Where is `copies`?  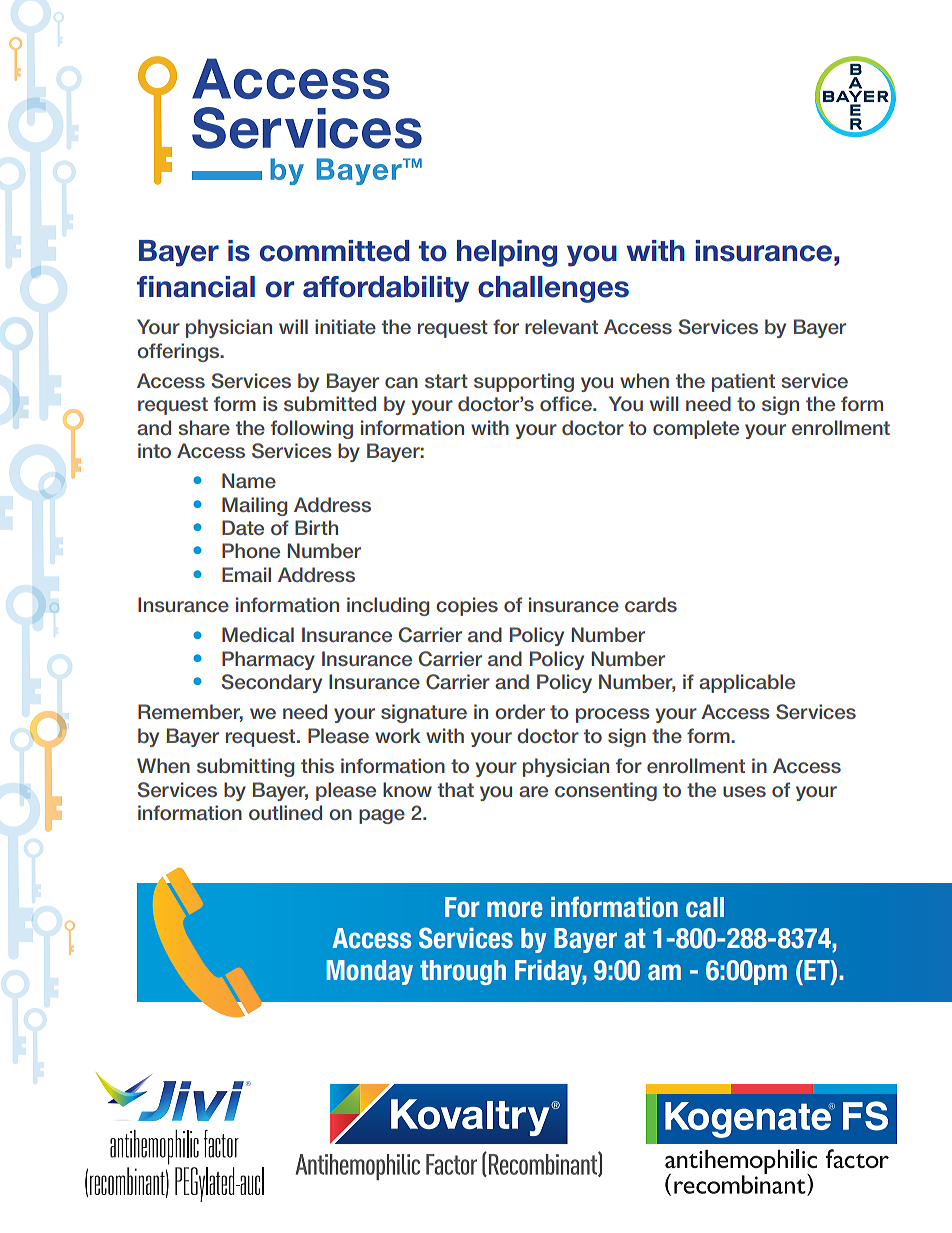 copies is located at coordinates (467, 606).
